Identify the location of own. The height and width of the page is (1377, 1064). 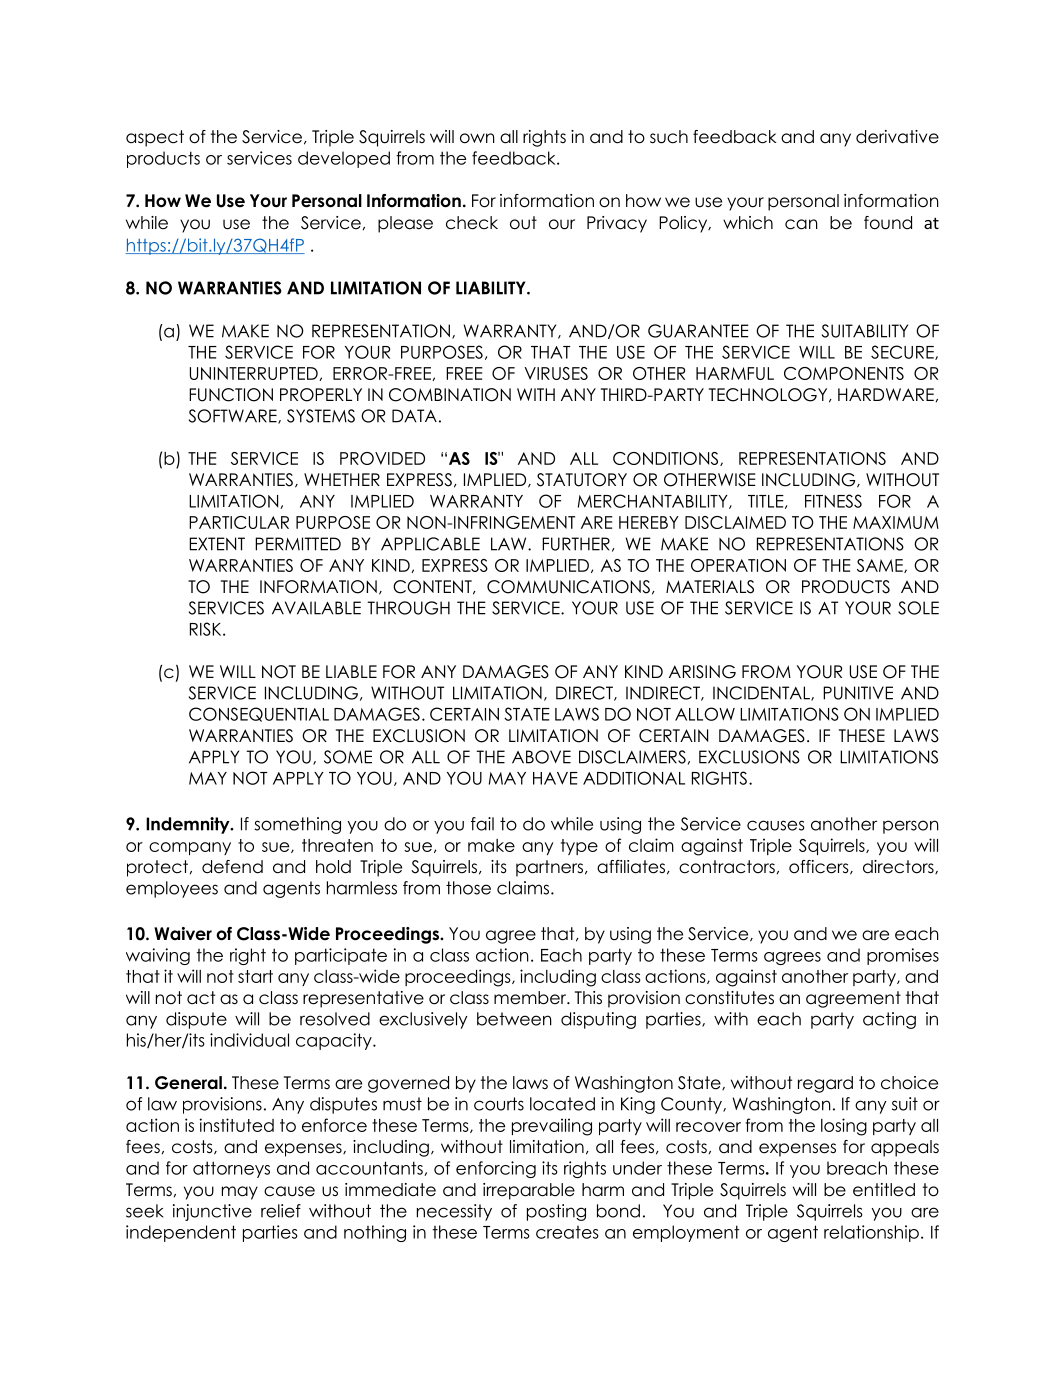
(477, 138).
